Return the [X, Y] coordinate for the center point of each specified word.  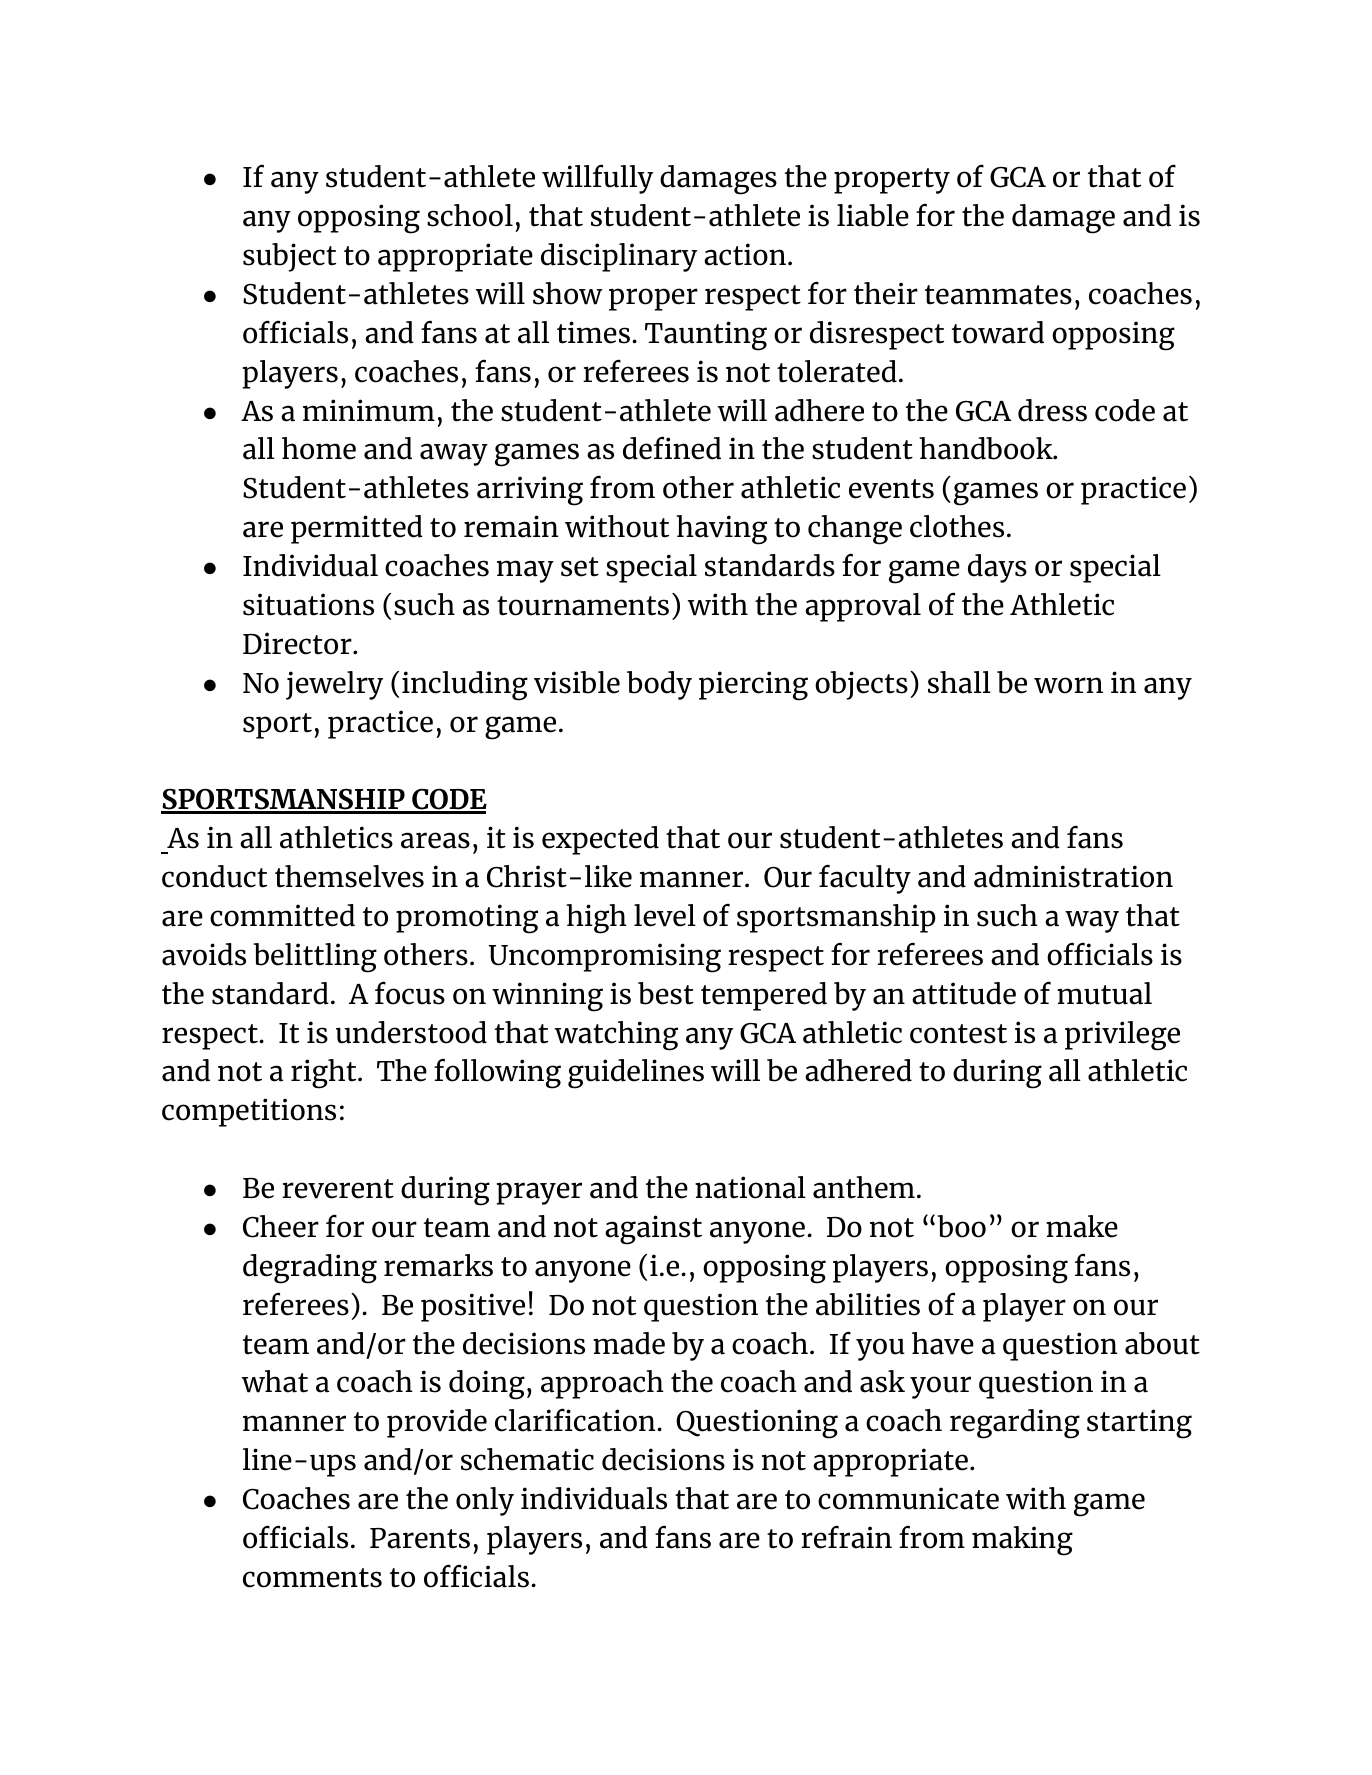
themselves [349, 876]
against [653, 1230]
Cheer [281, 1226]
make [1082, 1226]
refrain [846, 1537]
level [665, 915]
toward [998, 332]
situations [308, 604]
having [721, 530]
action [745, 254]
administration [1073, 876]
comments [312, 1578]
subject [289, 257]
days [997, 568]
